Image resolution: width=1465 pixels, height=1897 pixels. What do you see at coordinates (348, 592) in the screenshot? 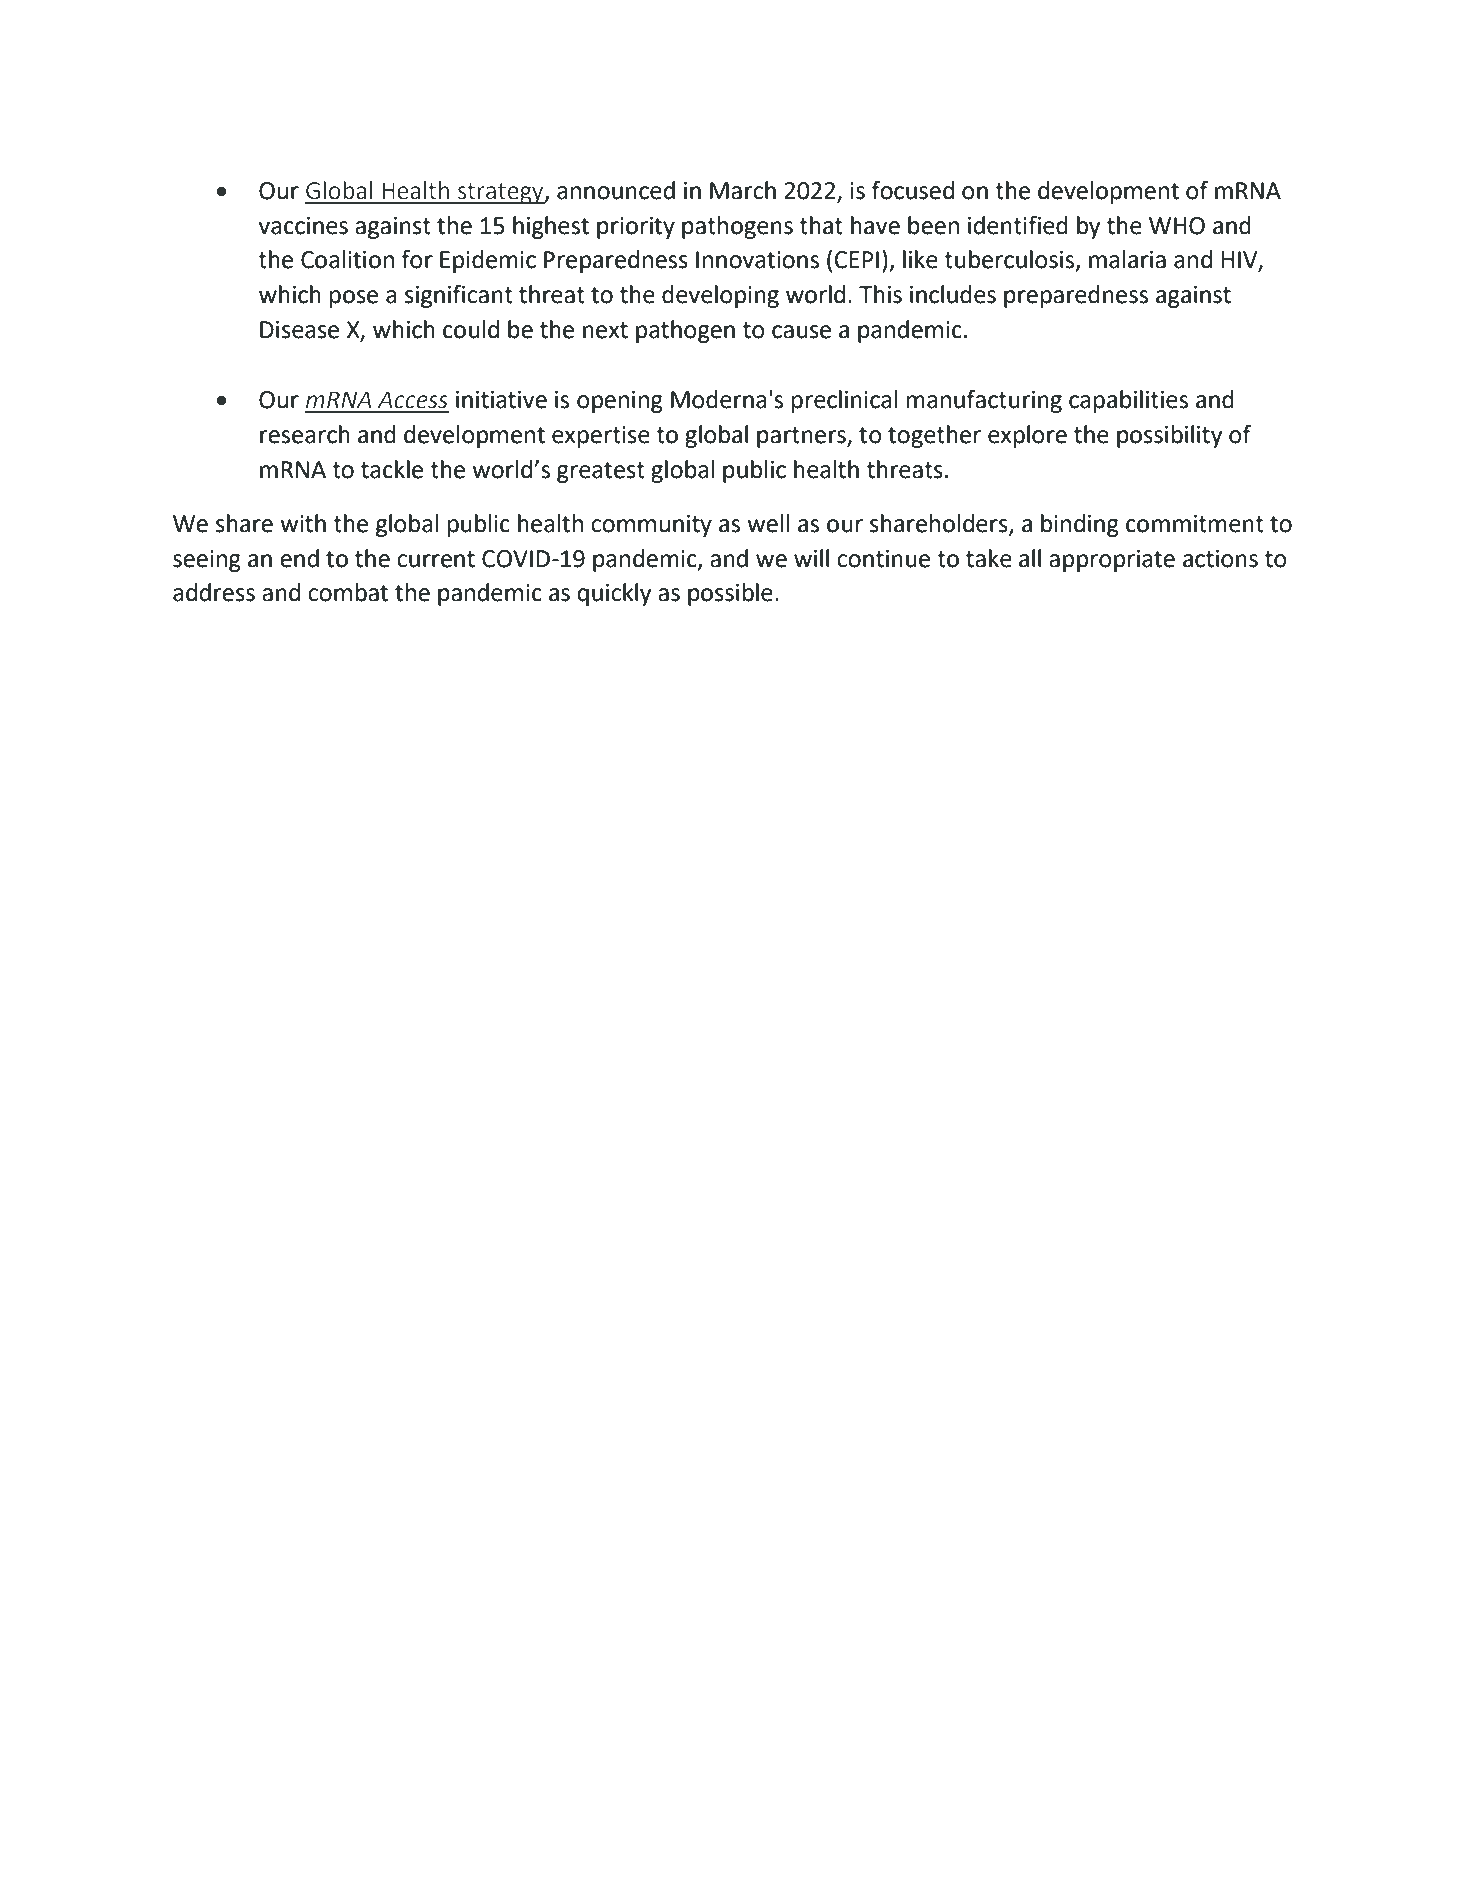
I see `combat` at bounding box center [348, 592].
